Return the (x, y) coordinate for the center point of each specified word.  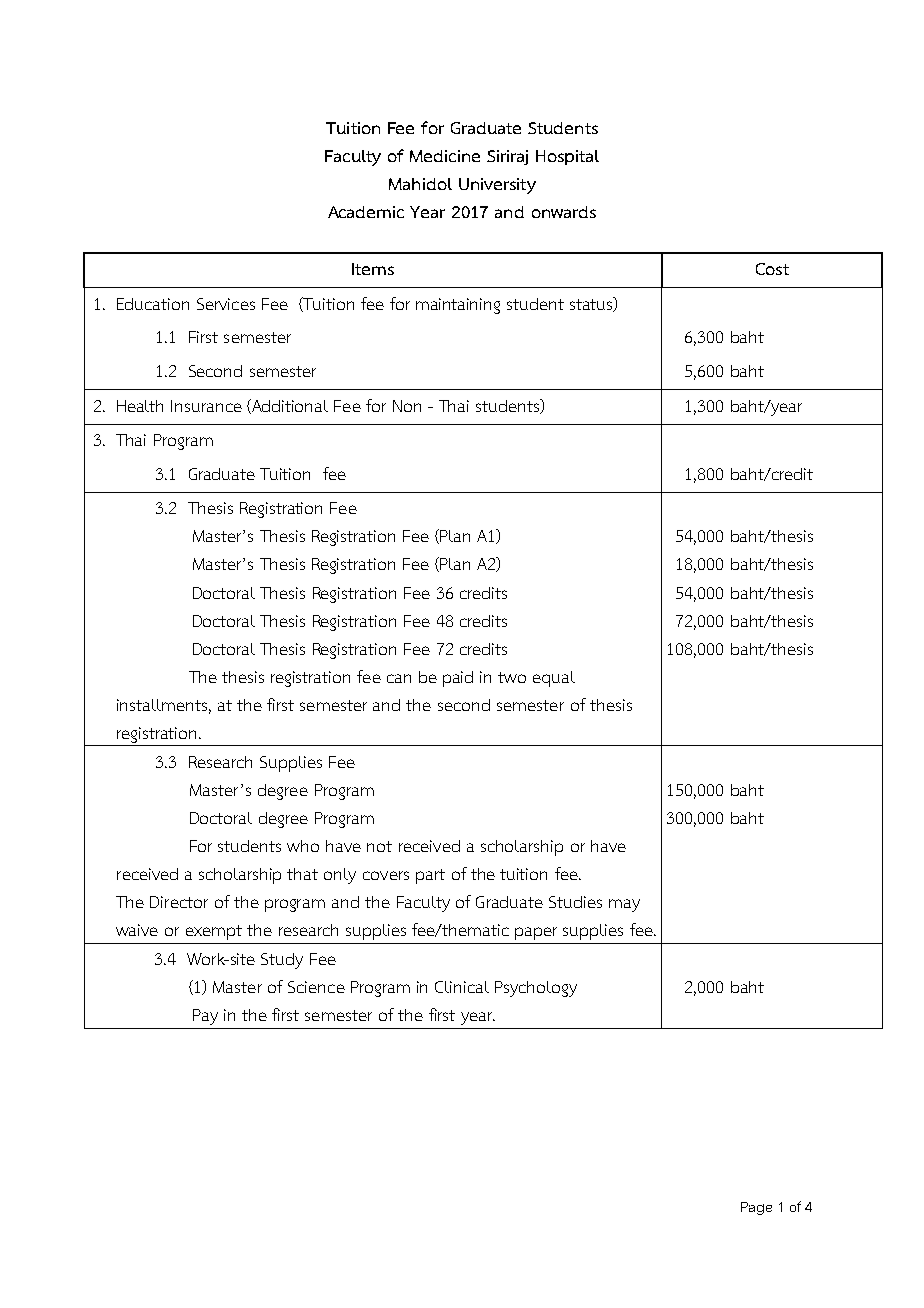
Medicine (445, 156)
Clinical (462, 987)
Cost (772, 269)
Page (756, 1208)
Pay (205, 1017)
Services (226, 304)
